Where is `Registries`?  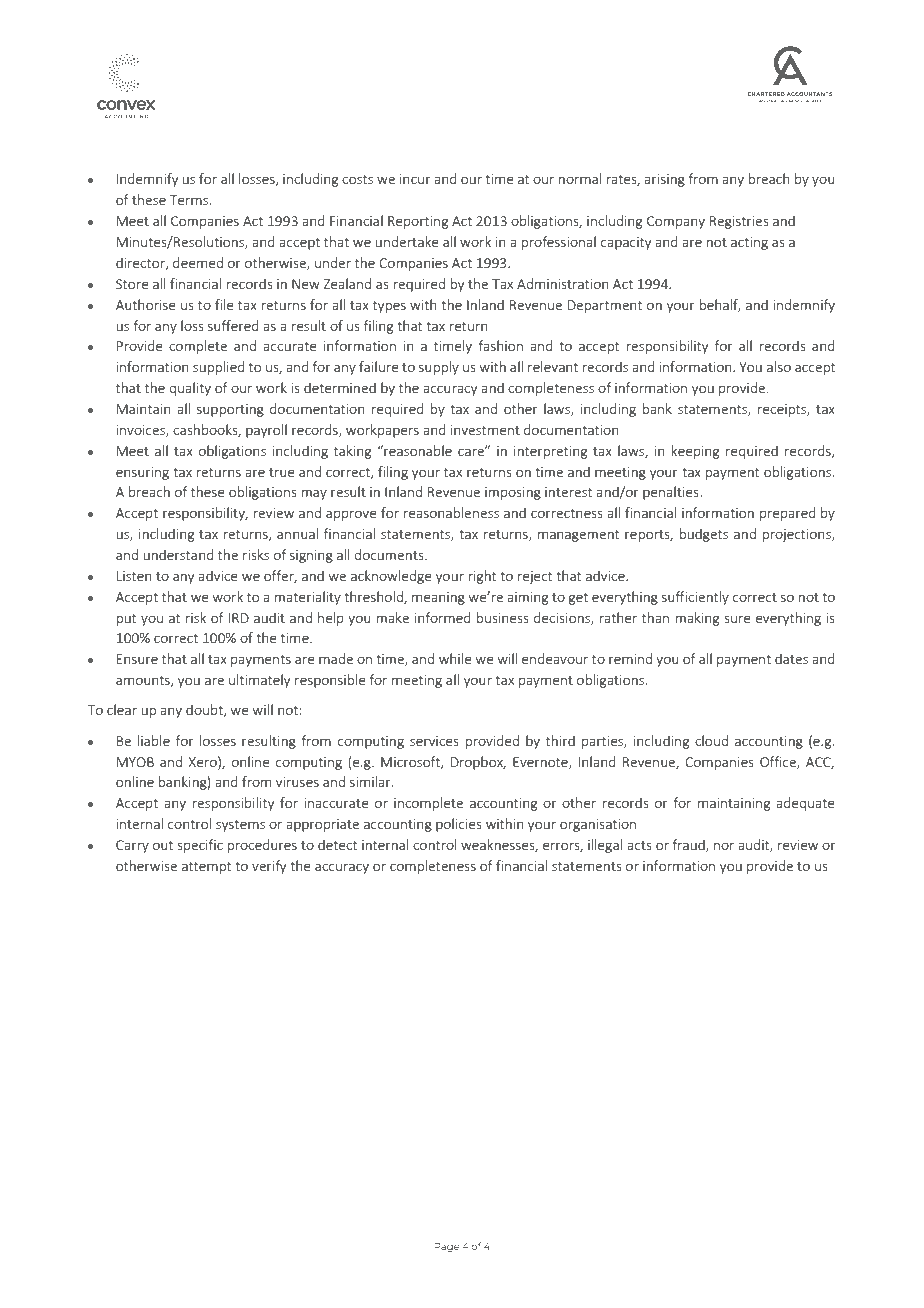 Registries is located at coordinates (739, 222).
